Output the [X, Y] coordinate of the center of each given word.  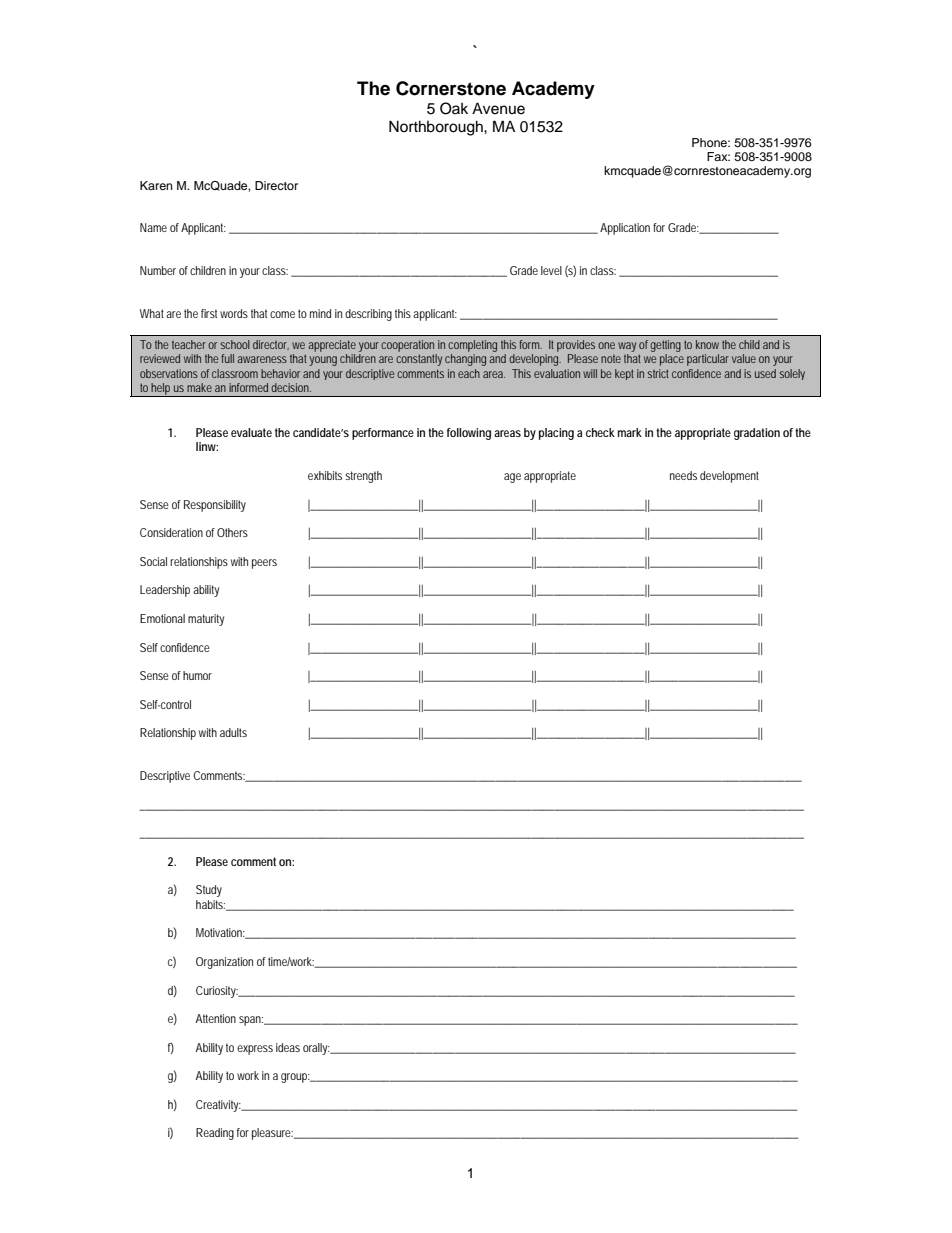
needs [683, 475]
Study [209, 891]
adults [233, 732]
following [469, 434]
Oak [454, 108]
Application [625, 229]
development [729, 477]
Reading [215, 1134]
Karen [156, 185]
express [255, 1050]
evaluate [251, 432]
